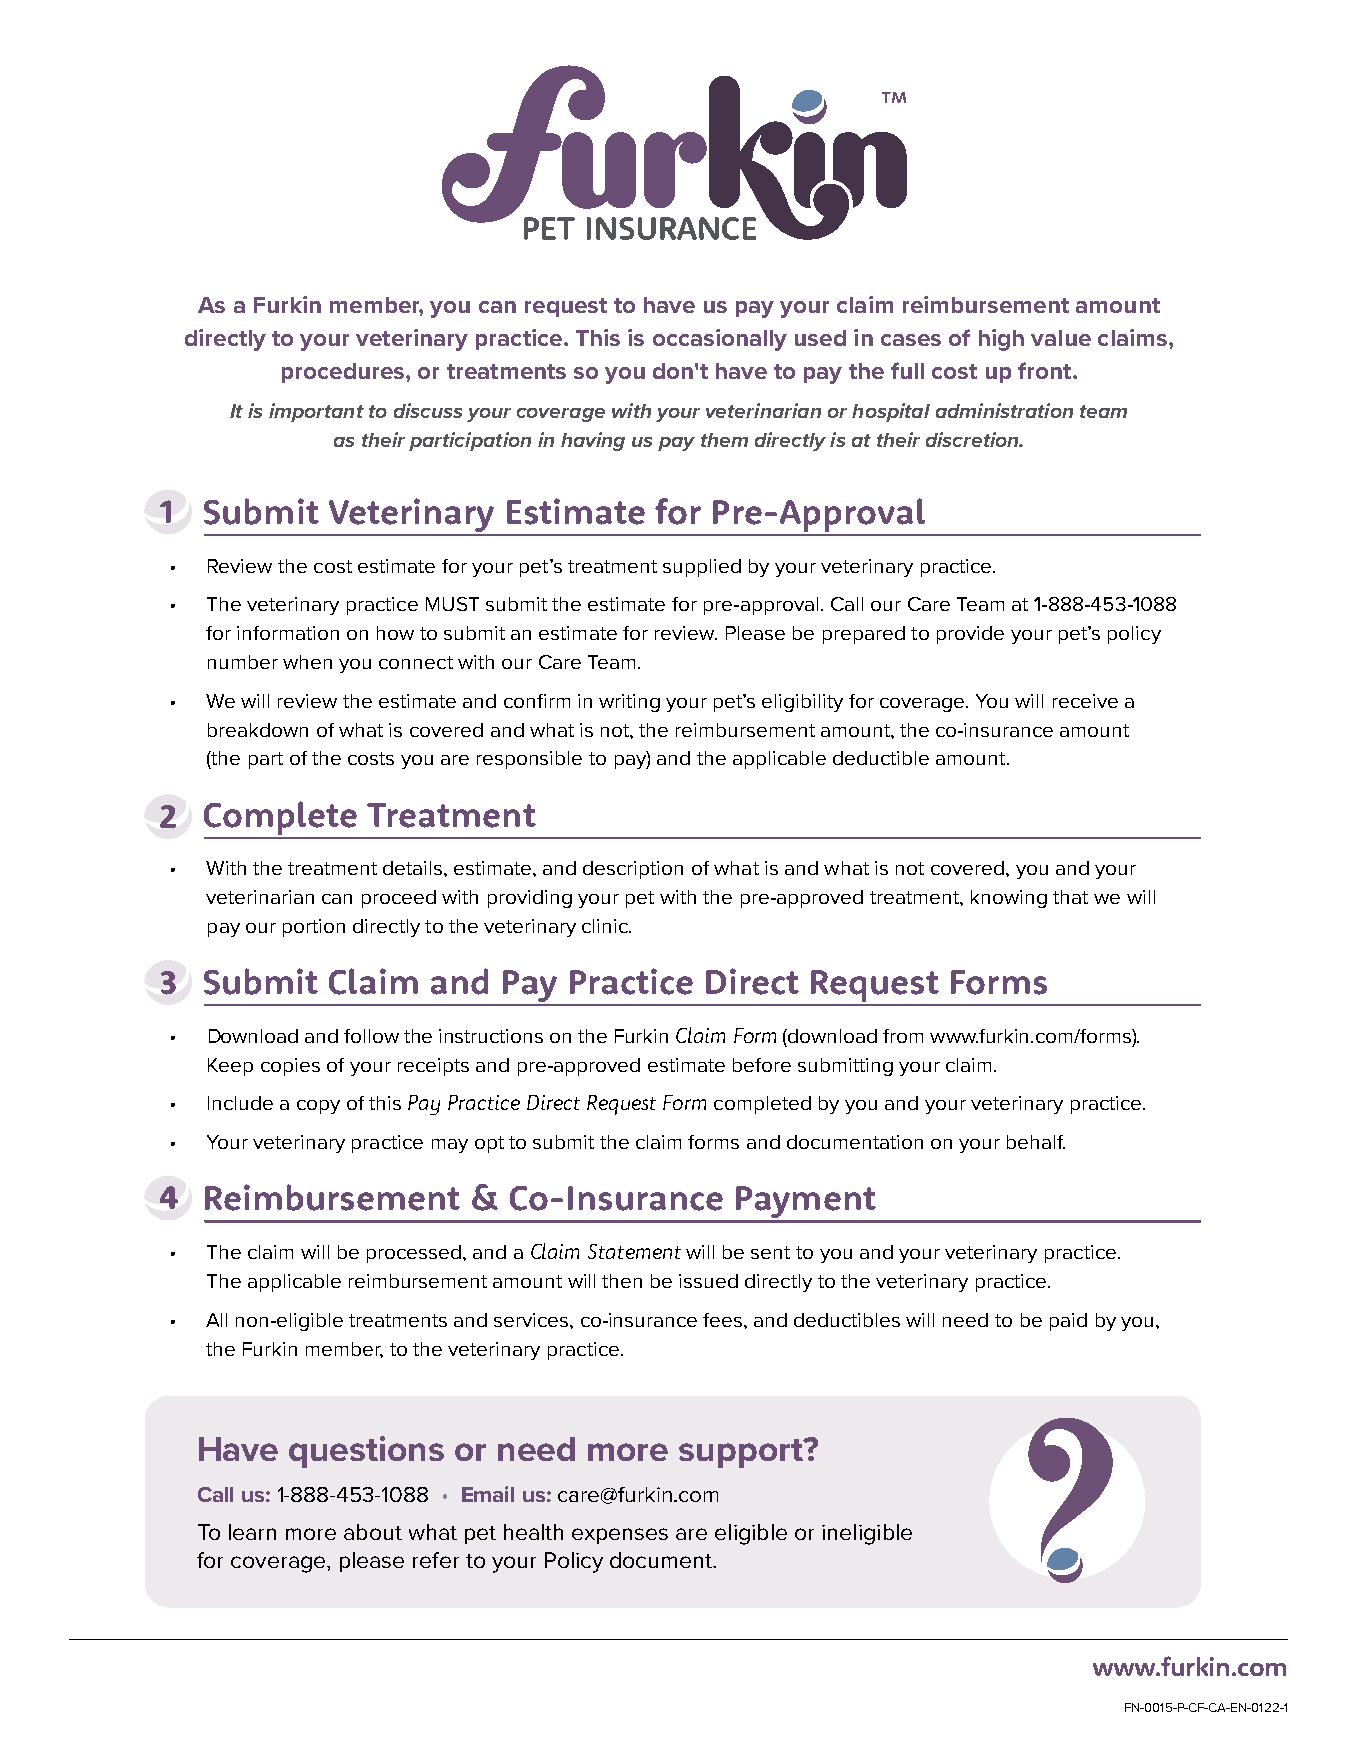  I want to click on procedures, so click(344, 373).
